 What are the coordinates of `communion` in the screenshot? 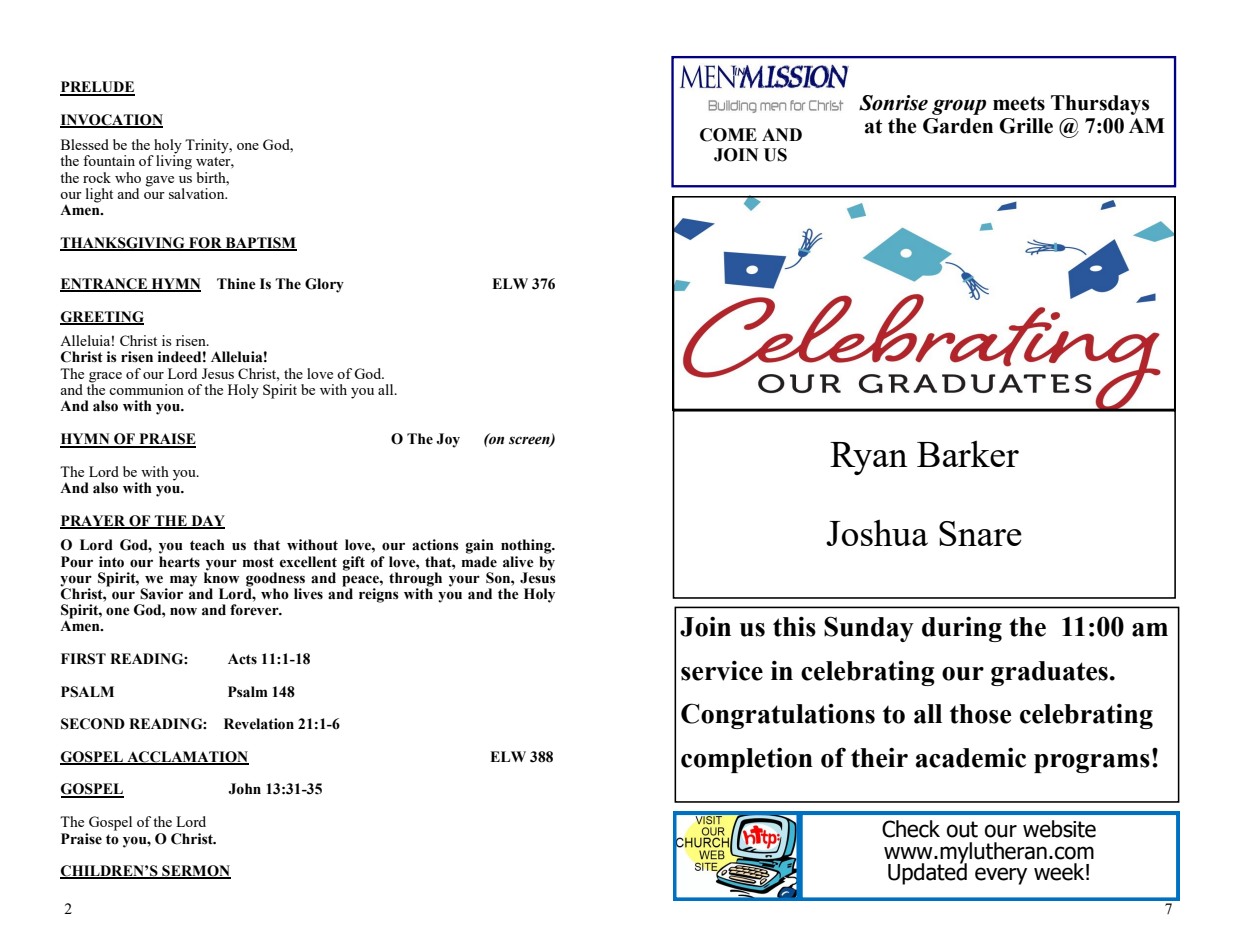 It's located at (146, 389).
